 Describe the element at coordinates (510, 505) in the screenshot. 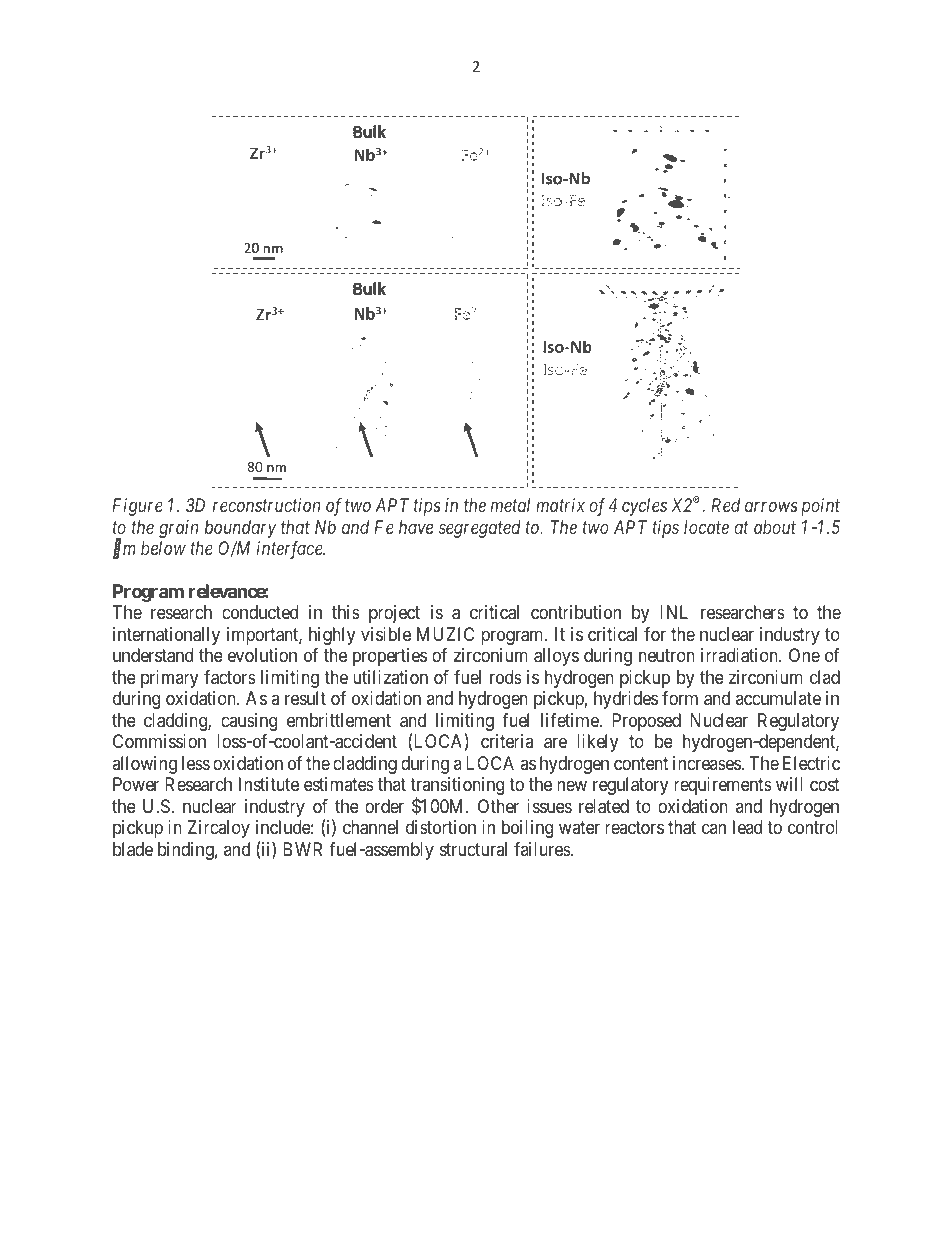

I see `metal` at that location.
